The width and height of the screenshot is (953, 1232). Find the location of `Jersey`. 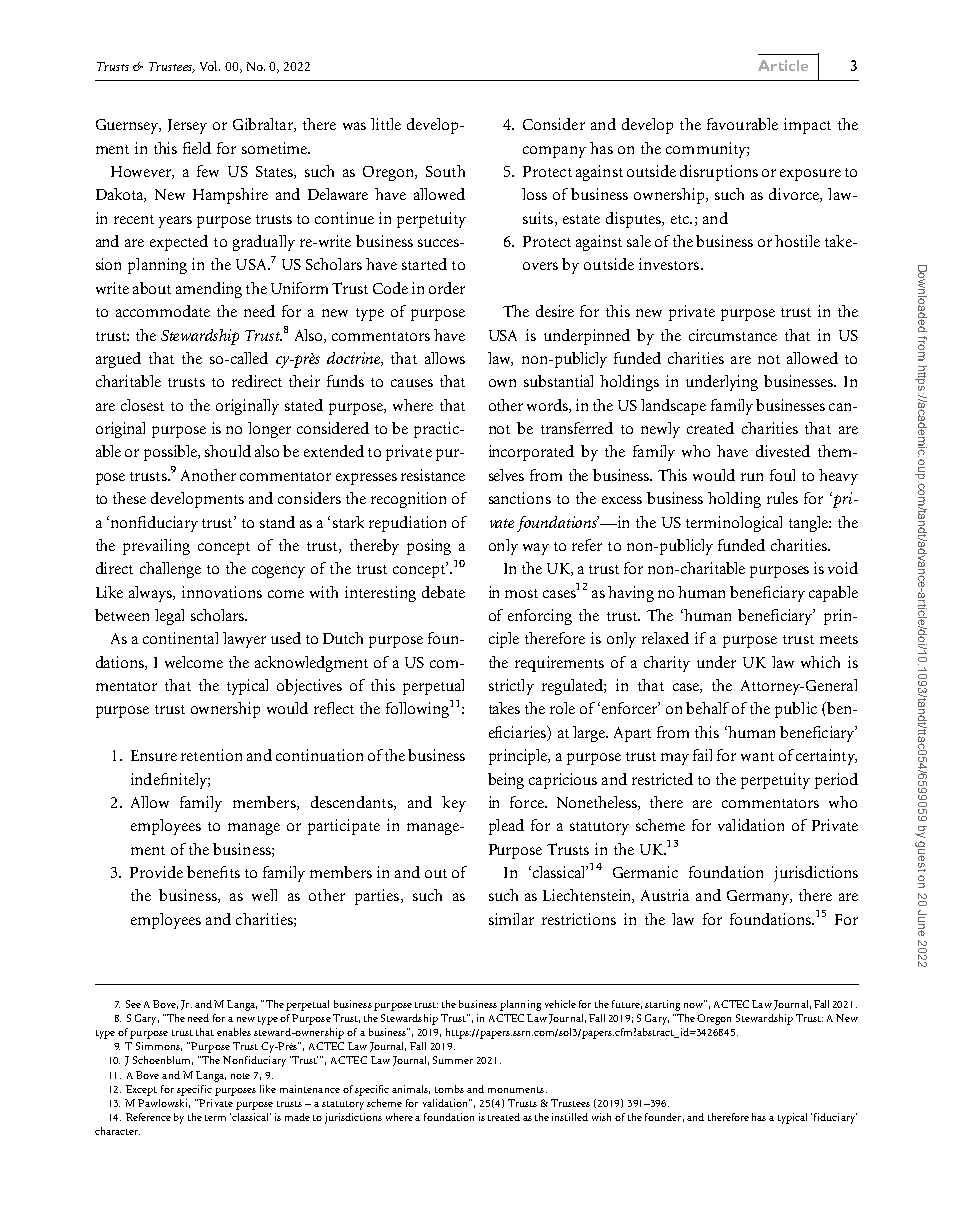

Jersey is located at coordinates (187, 126).
